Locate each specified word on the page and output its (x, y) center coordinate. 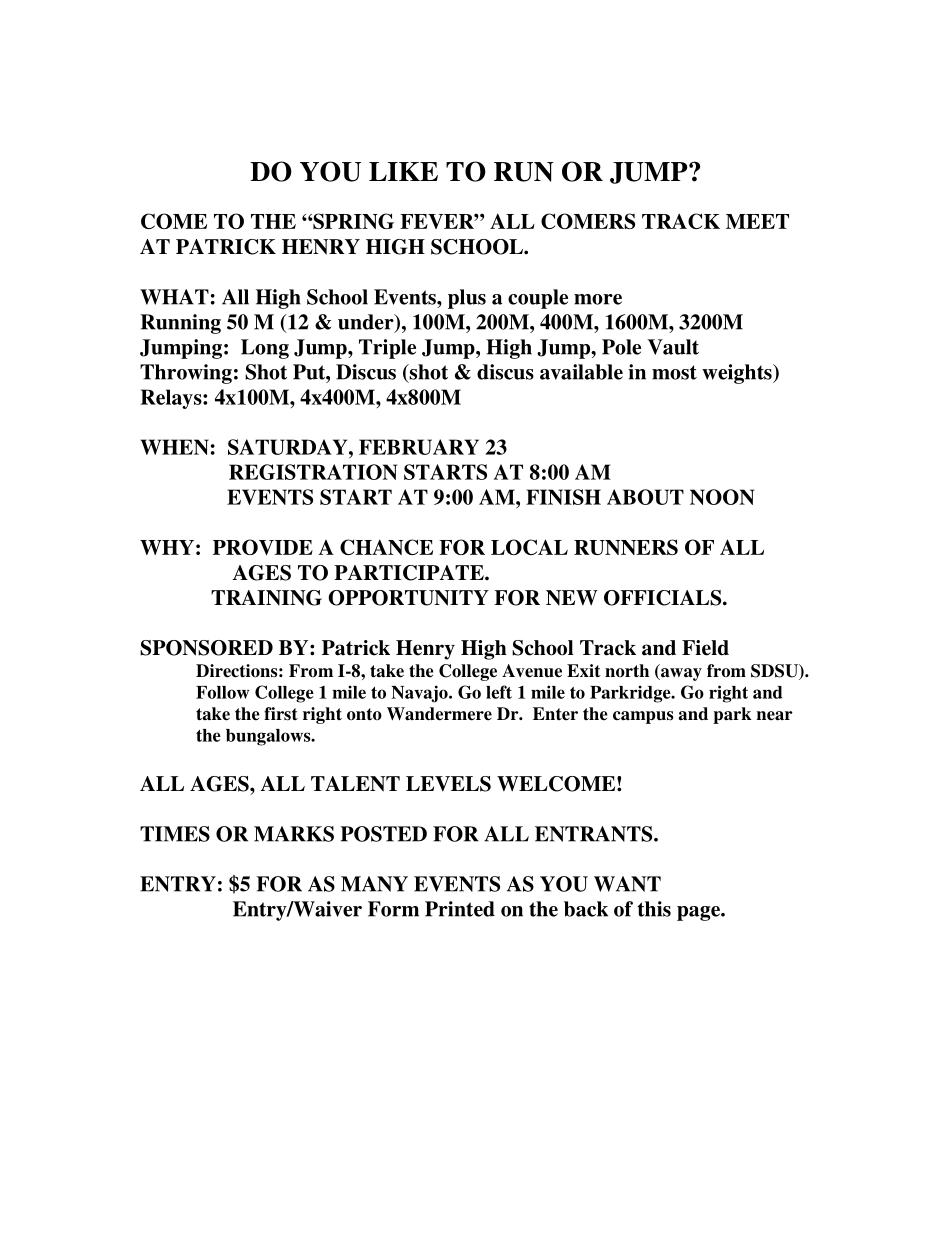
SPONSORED (206, 648)
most (674, 372)
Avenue (532, 671)
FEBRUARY (419, 447)
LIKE (403, 171)
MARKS (294, 834)
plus (467, 299)
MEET (757, 221)
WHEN (174, 447)
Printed (460, 909)
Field (705, 648)
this (654, 909)
